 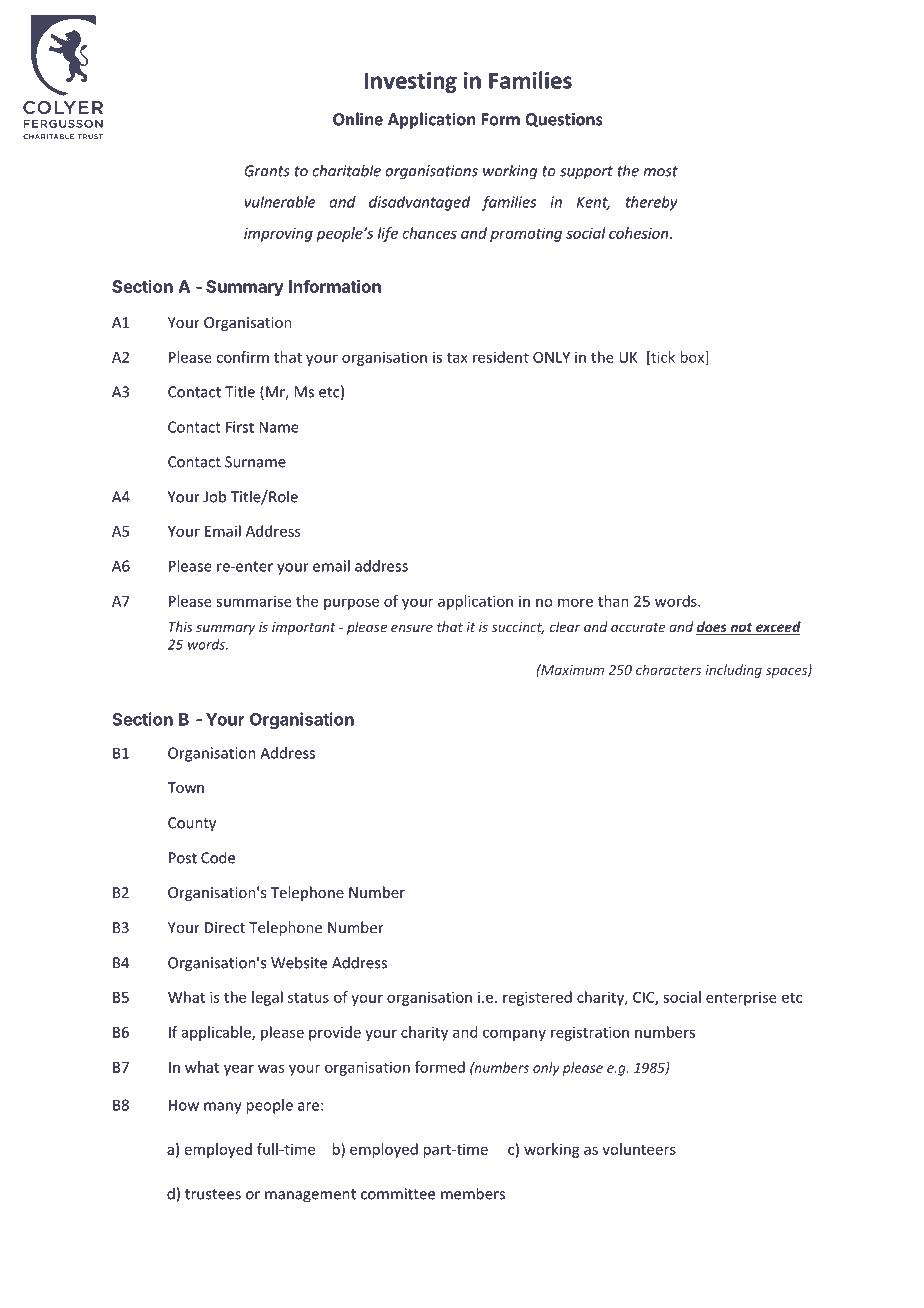 What do you see at coordinates (501, 357) in the screenshot?
I see `resident` at bounding box center [501, 357].
